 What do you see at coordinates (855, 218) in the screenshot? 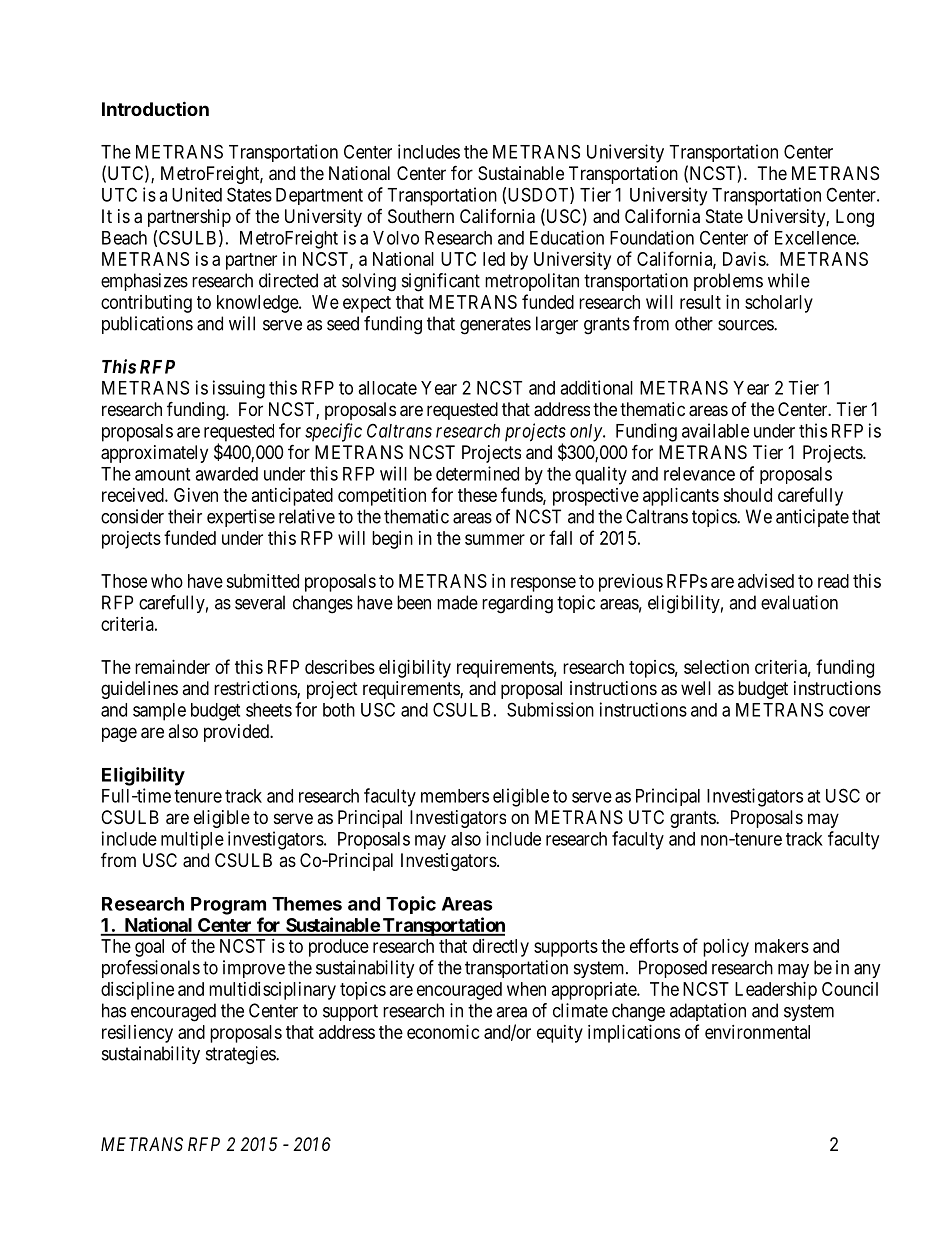
I see `Long` at bounding box center [855, 218].
